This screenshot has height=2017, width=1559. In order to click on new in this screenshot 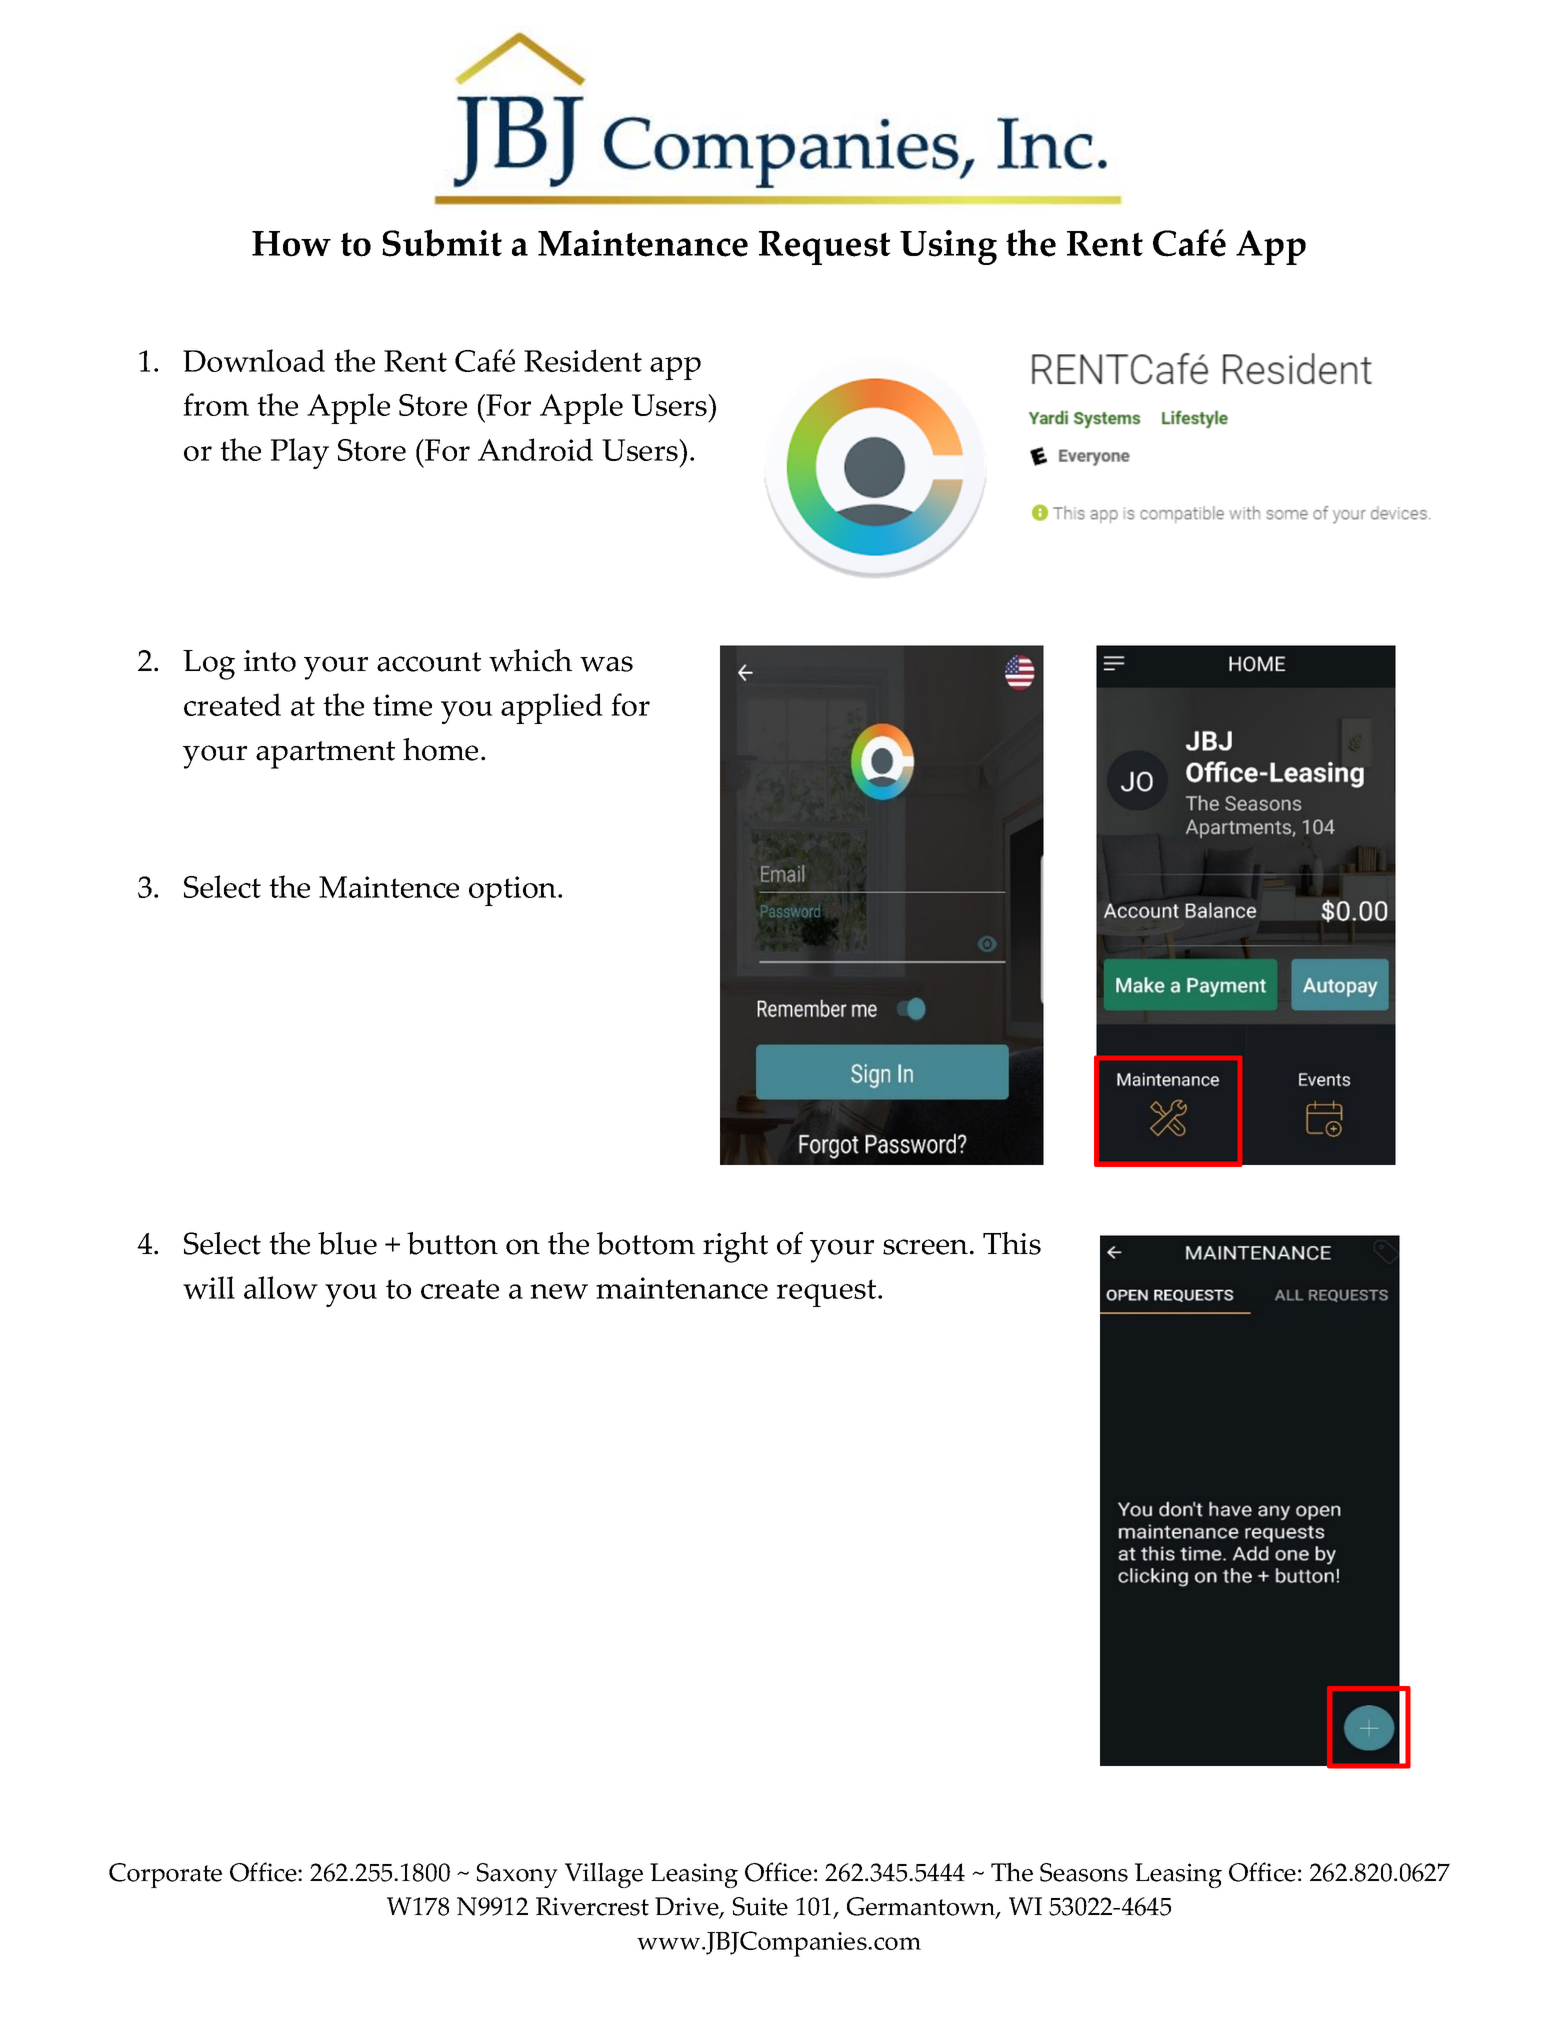, I will do `click(559, 1291)`.
